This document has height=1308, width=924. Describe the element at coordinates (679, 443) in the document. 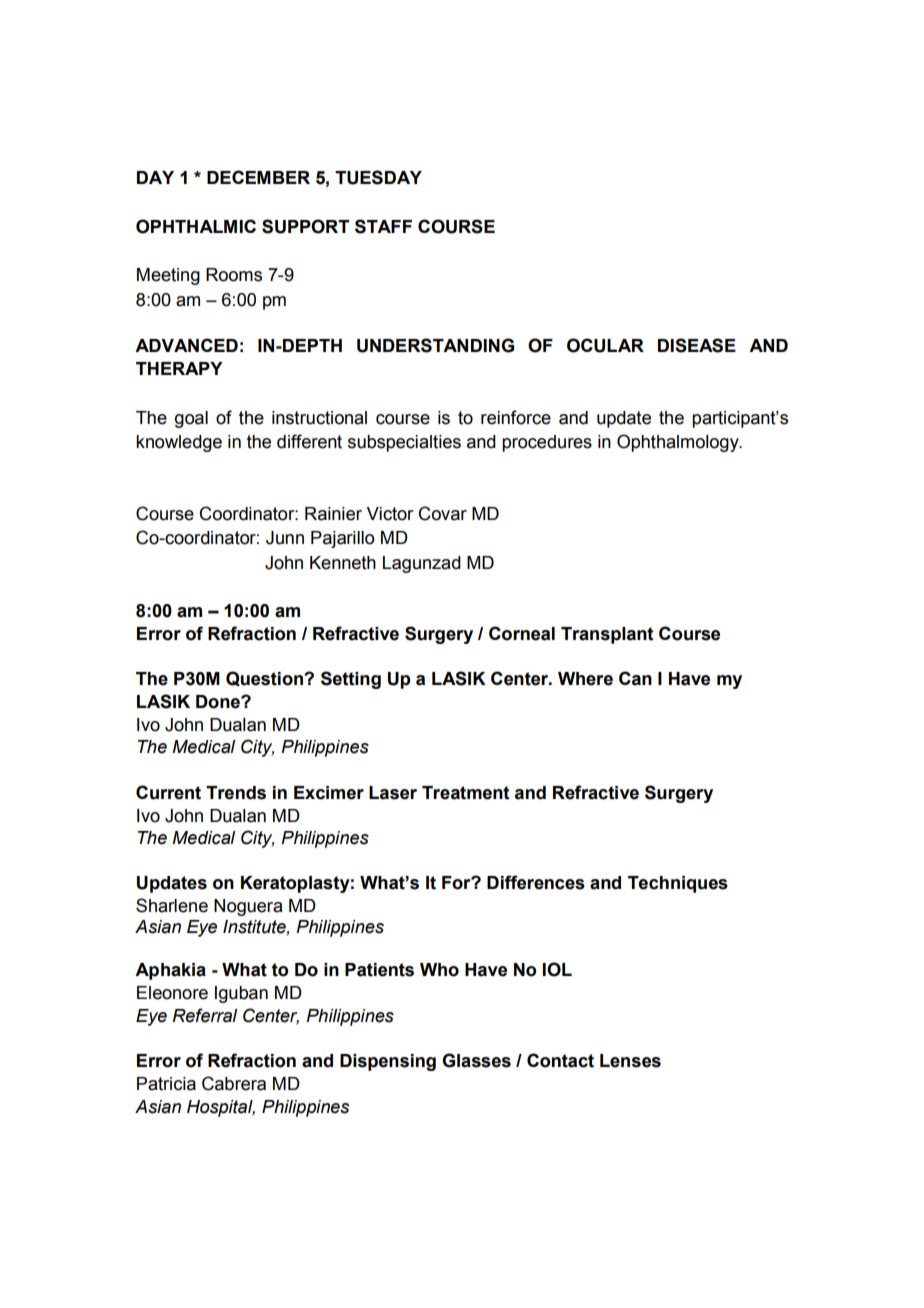

I see `Ophthalmology` at that location.
